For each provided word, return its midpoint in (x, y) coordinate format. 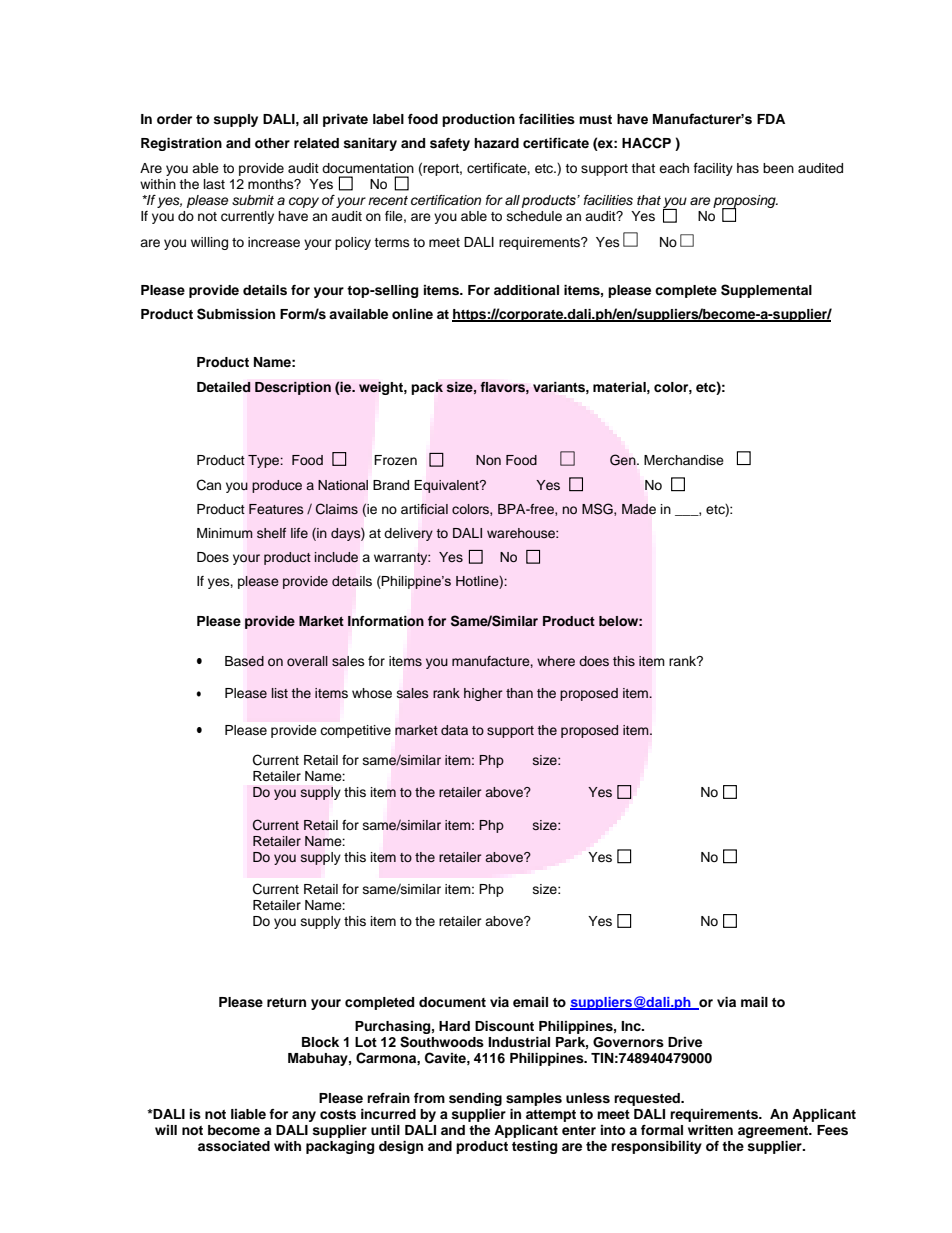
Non (488, 460)
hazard (496, 143)
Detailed (224, 387)
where (556, 661)
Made (639, 509)
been (778, 168)
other (272, 143)
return (286, 1002)
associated (234, 1146)
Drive (685, 1042)
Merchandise (684, 460)
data (454, 730)
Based (244, 661)
